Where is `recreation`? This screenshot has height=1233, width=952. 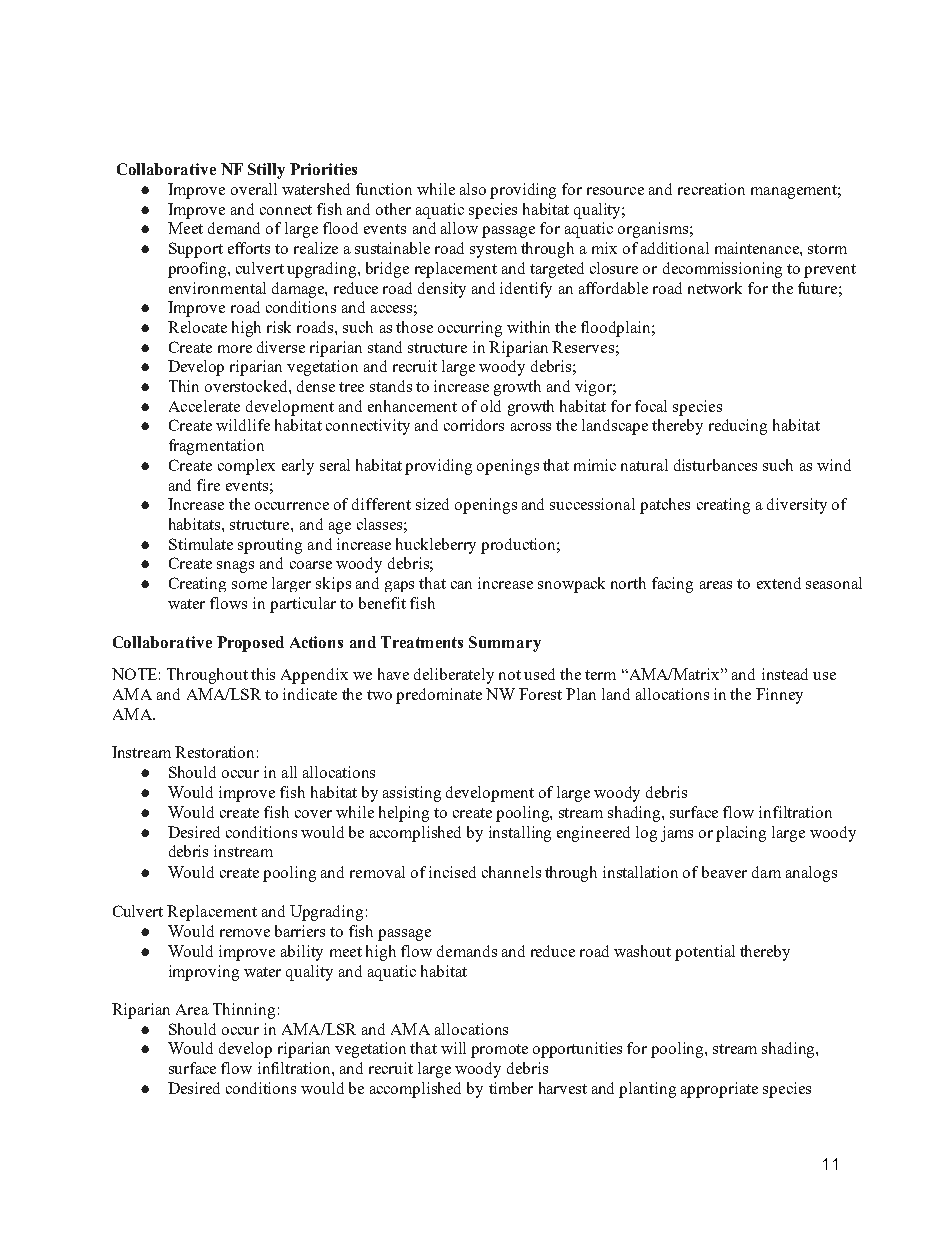
recreation is located at coordinates (711, 189).
